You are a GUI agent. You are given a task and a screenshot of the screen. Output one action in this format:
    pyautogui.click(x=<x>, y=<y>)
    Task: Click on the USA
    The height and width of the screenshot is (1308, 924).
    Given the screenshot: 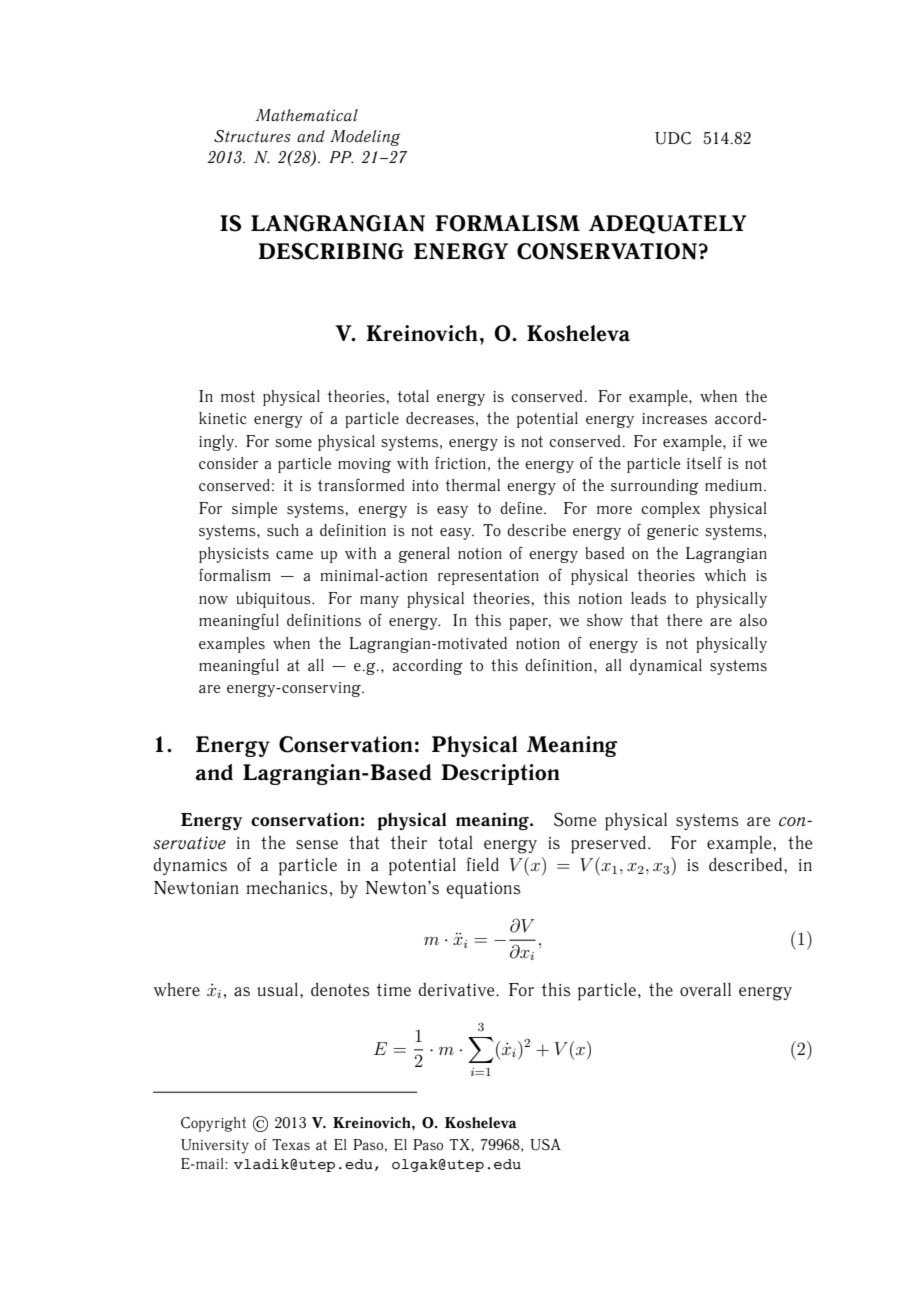 What is the action you would take?
    pyautogui.click(x=545, y=1144)
